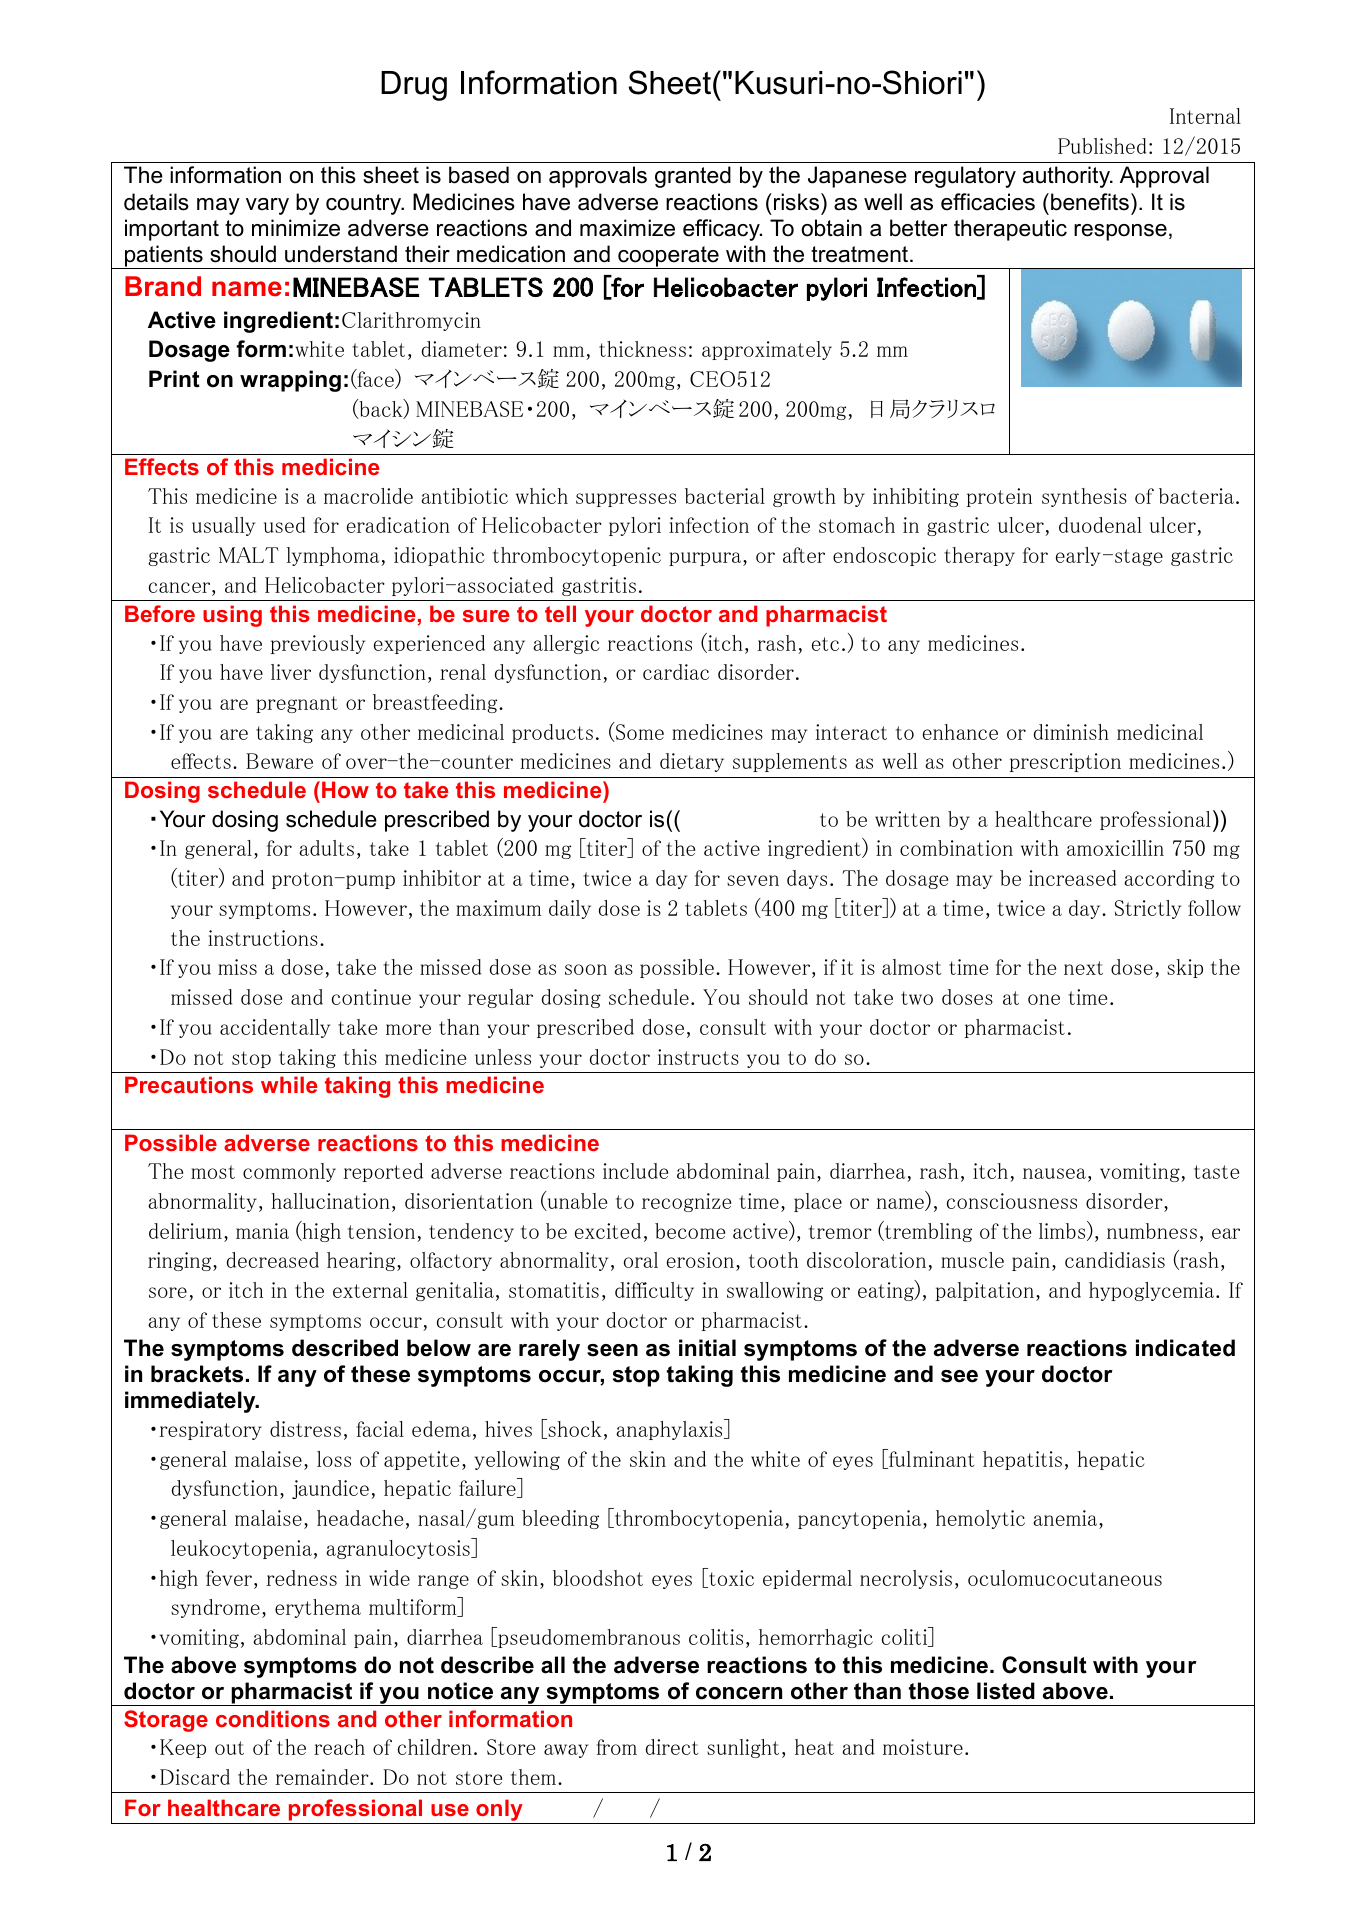 The image size is (1365, 1931). Describe the element at coordinates (672, 1747) in the screenshot. I see `direct` at that location.
